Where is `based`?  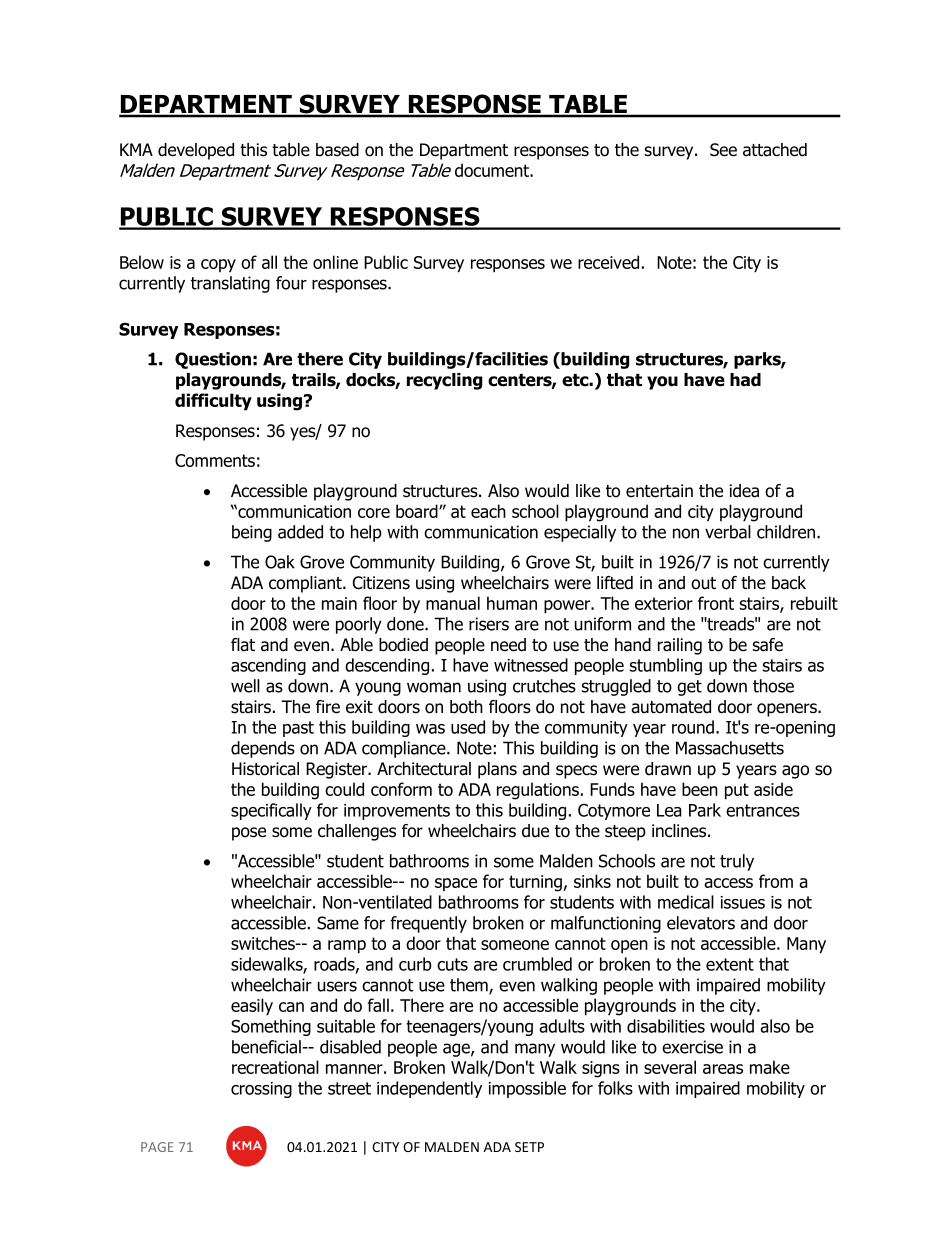 based is located at coordinates (337, 150).
